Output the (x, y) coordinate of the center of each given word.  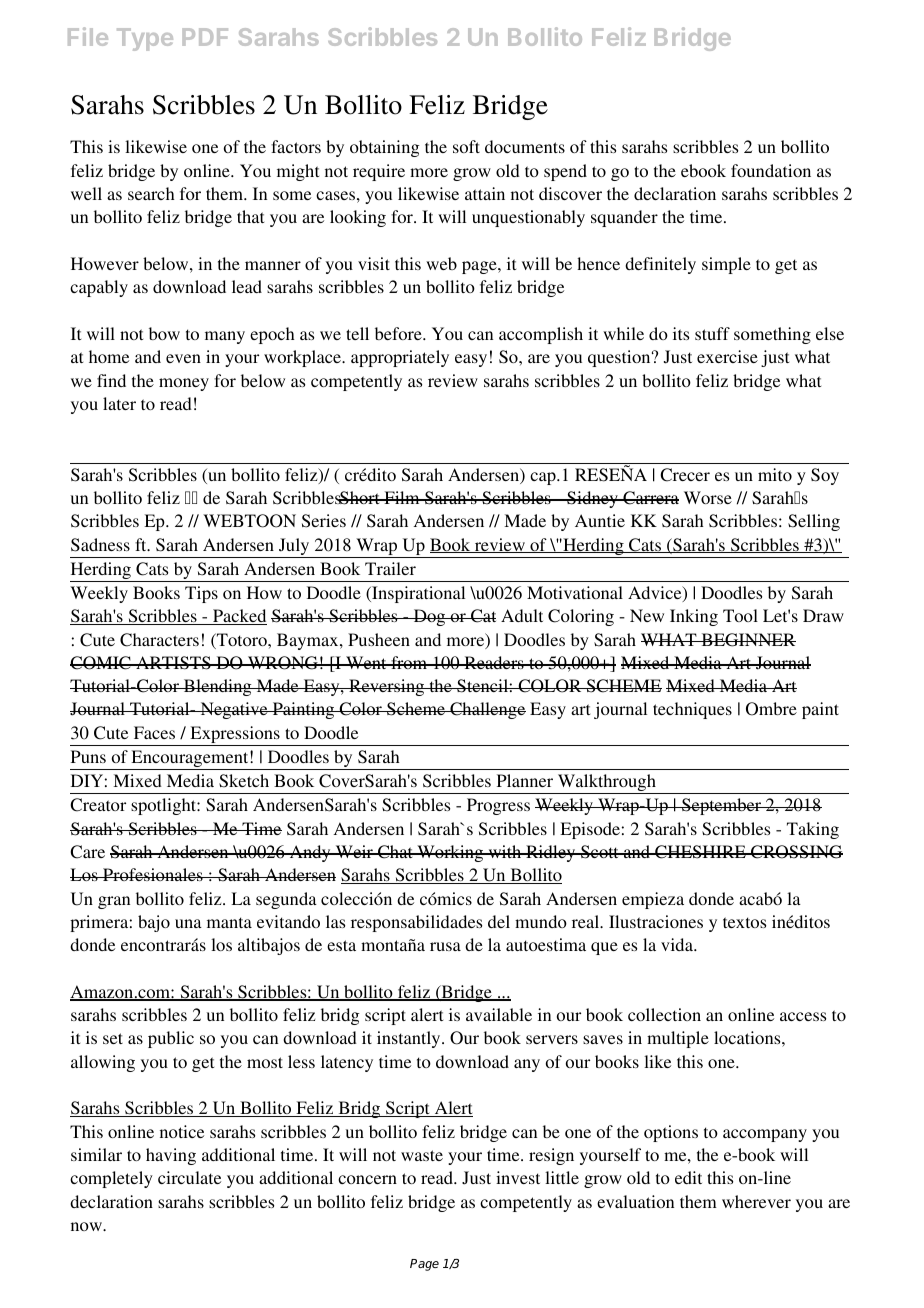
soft (466, 146)
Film (402, 497)
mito (775, 474)
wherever (756, 1201)
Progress (498, 806)
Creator (98, 805)
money (184, 384)
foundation (771, 170)
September (722, 806)
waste (422, 1155)
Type (145, 39)
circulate (189, 1177)
